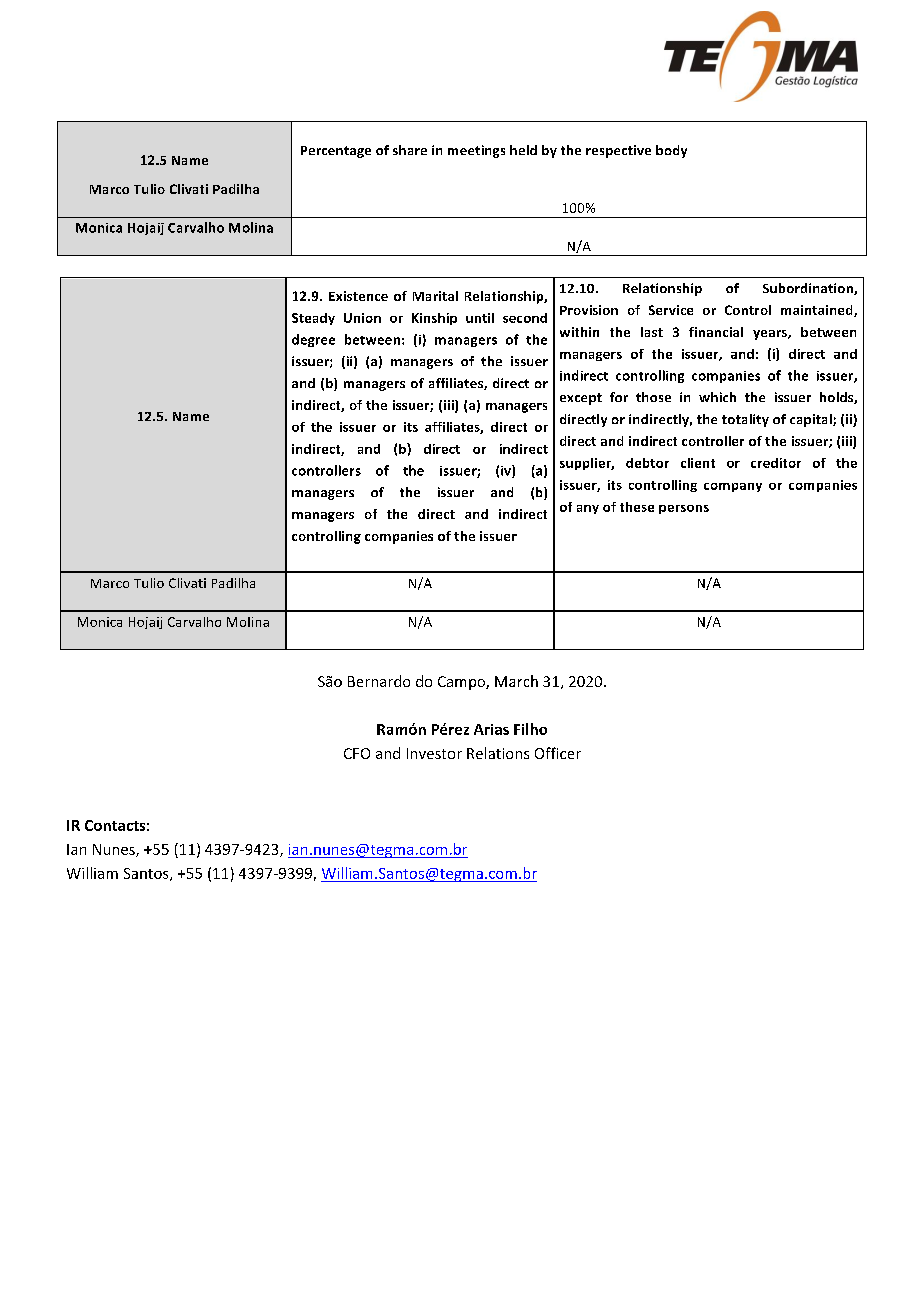 The width and height of the screenshot is (924, 1308). What do you see at coordinates (336, 152) in the screenshot?
I see `Percentage` at bounding box center [336, 152].
